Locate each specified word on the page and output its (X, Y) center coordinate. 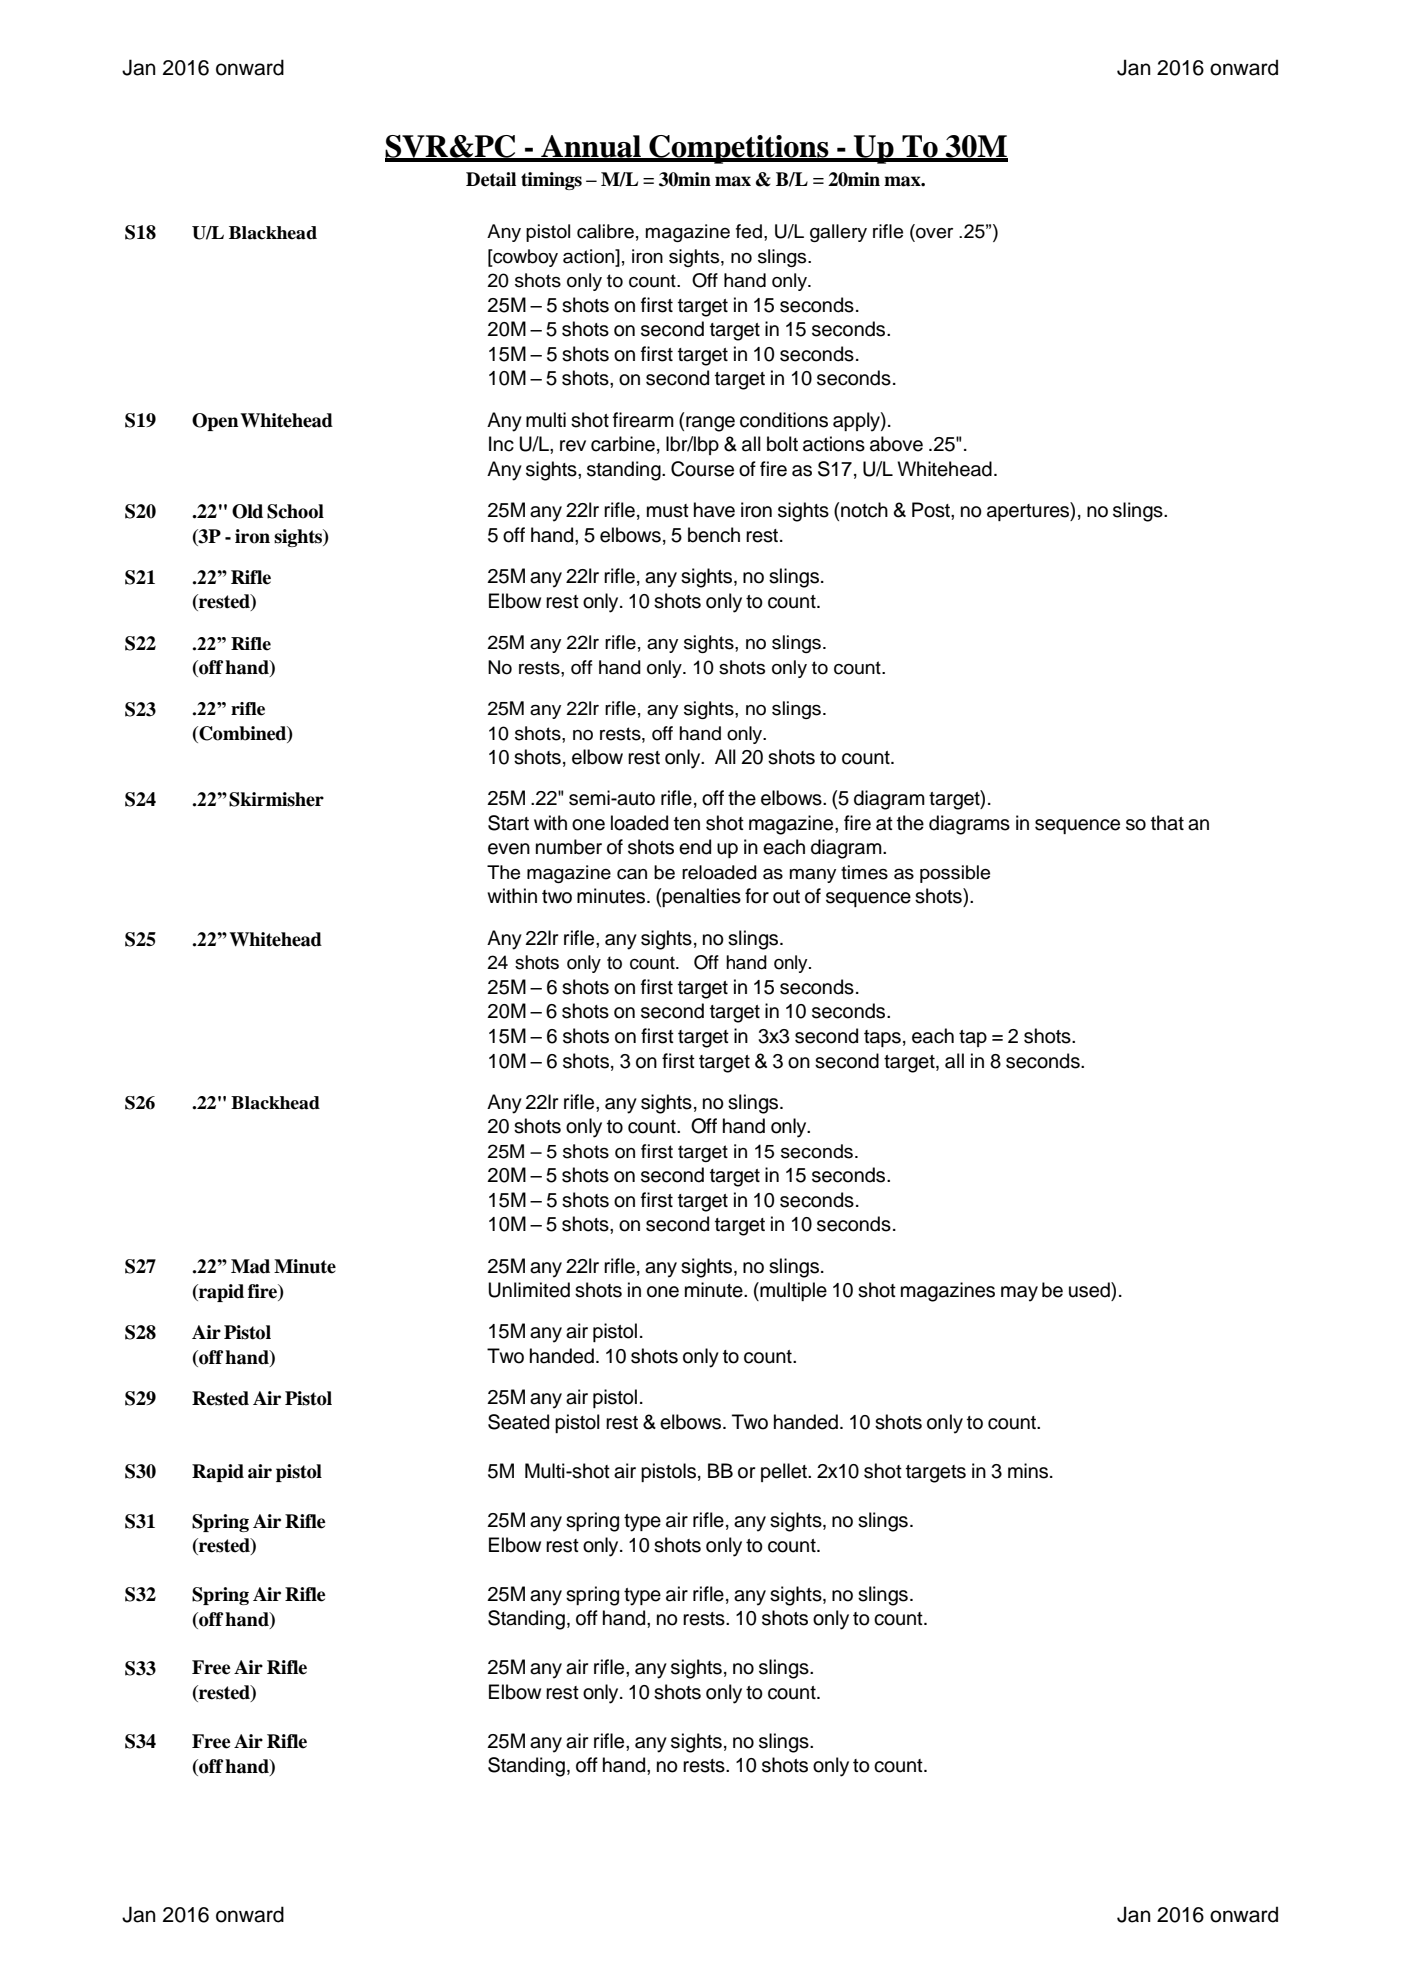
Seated (518, 1422)
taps (882, 1038)
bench (714, 535)
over (933, 232)
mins (1029, 1471)
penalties (701, 897)
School (295, 511)
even (509, 849)
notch (864, 510)
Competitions (739, 149)
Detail (491, 179)
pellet (785, 1472)
